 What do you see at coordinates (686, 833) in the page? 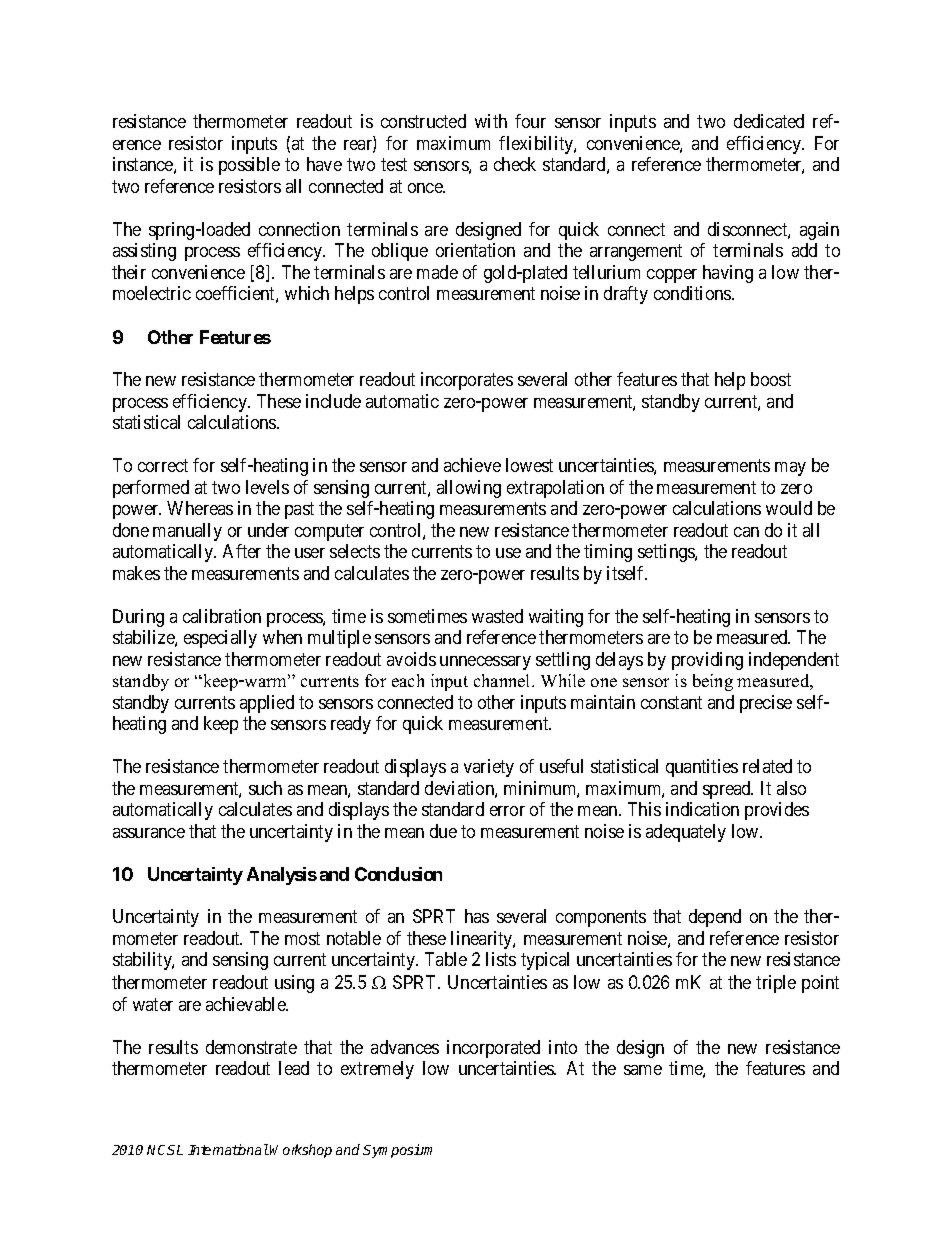
I see `adequately` at bounding box center [686, 833].
